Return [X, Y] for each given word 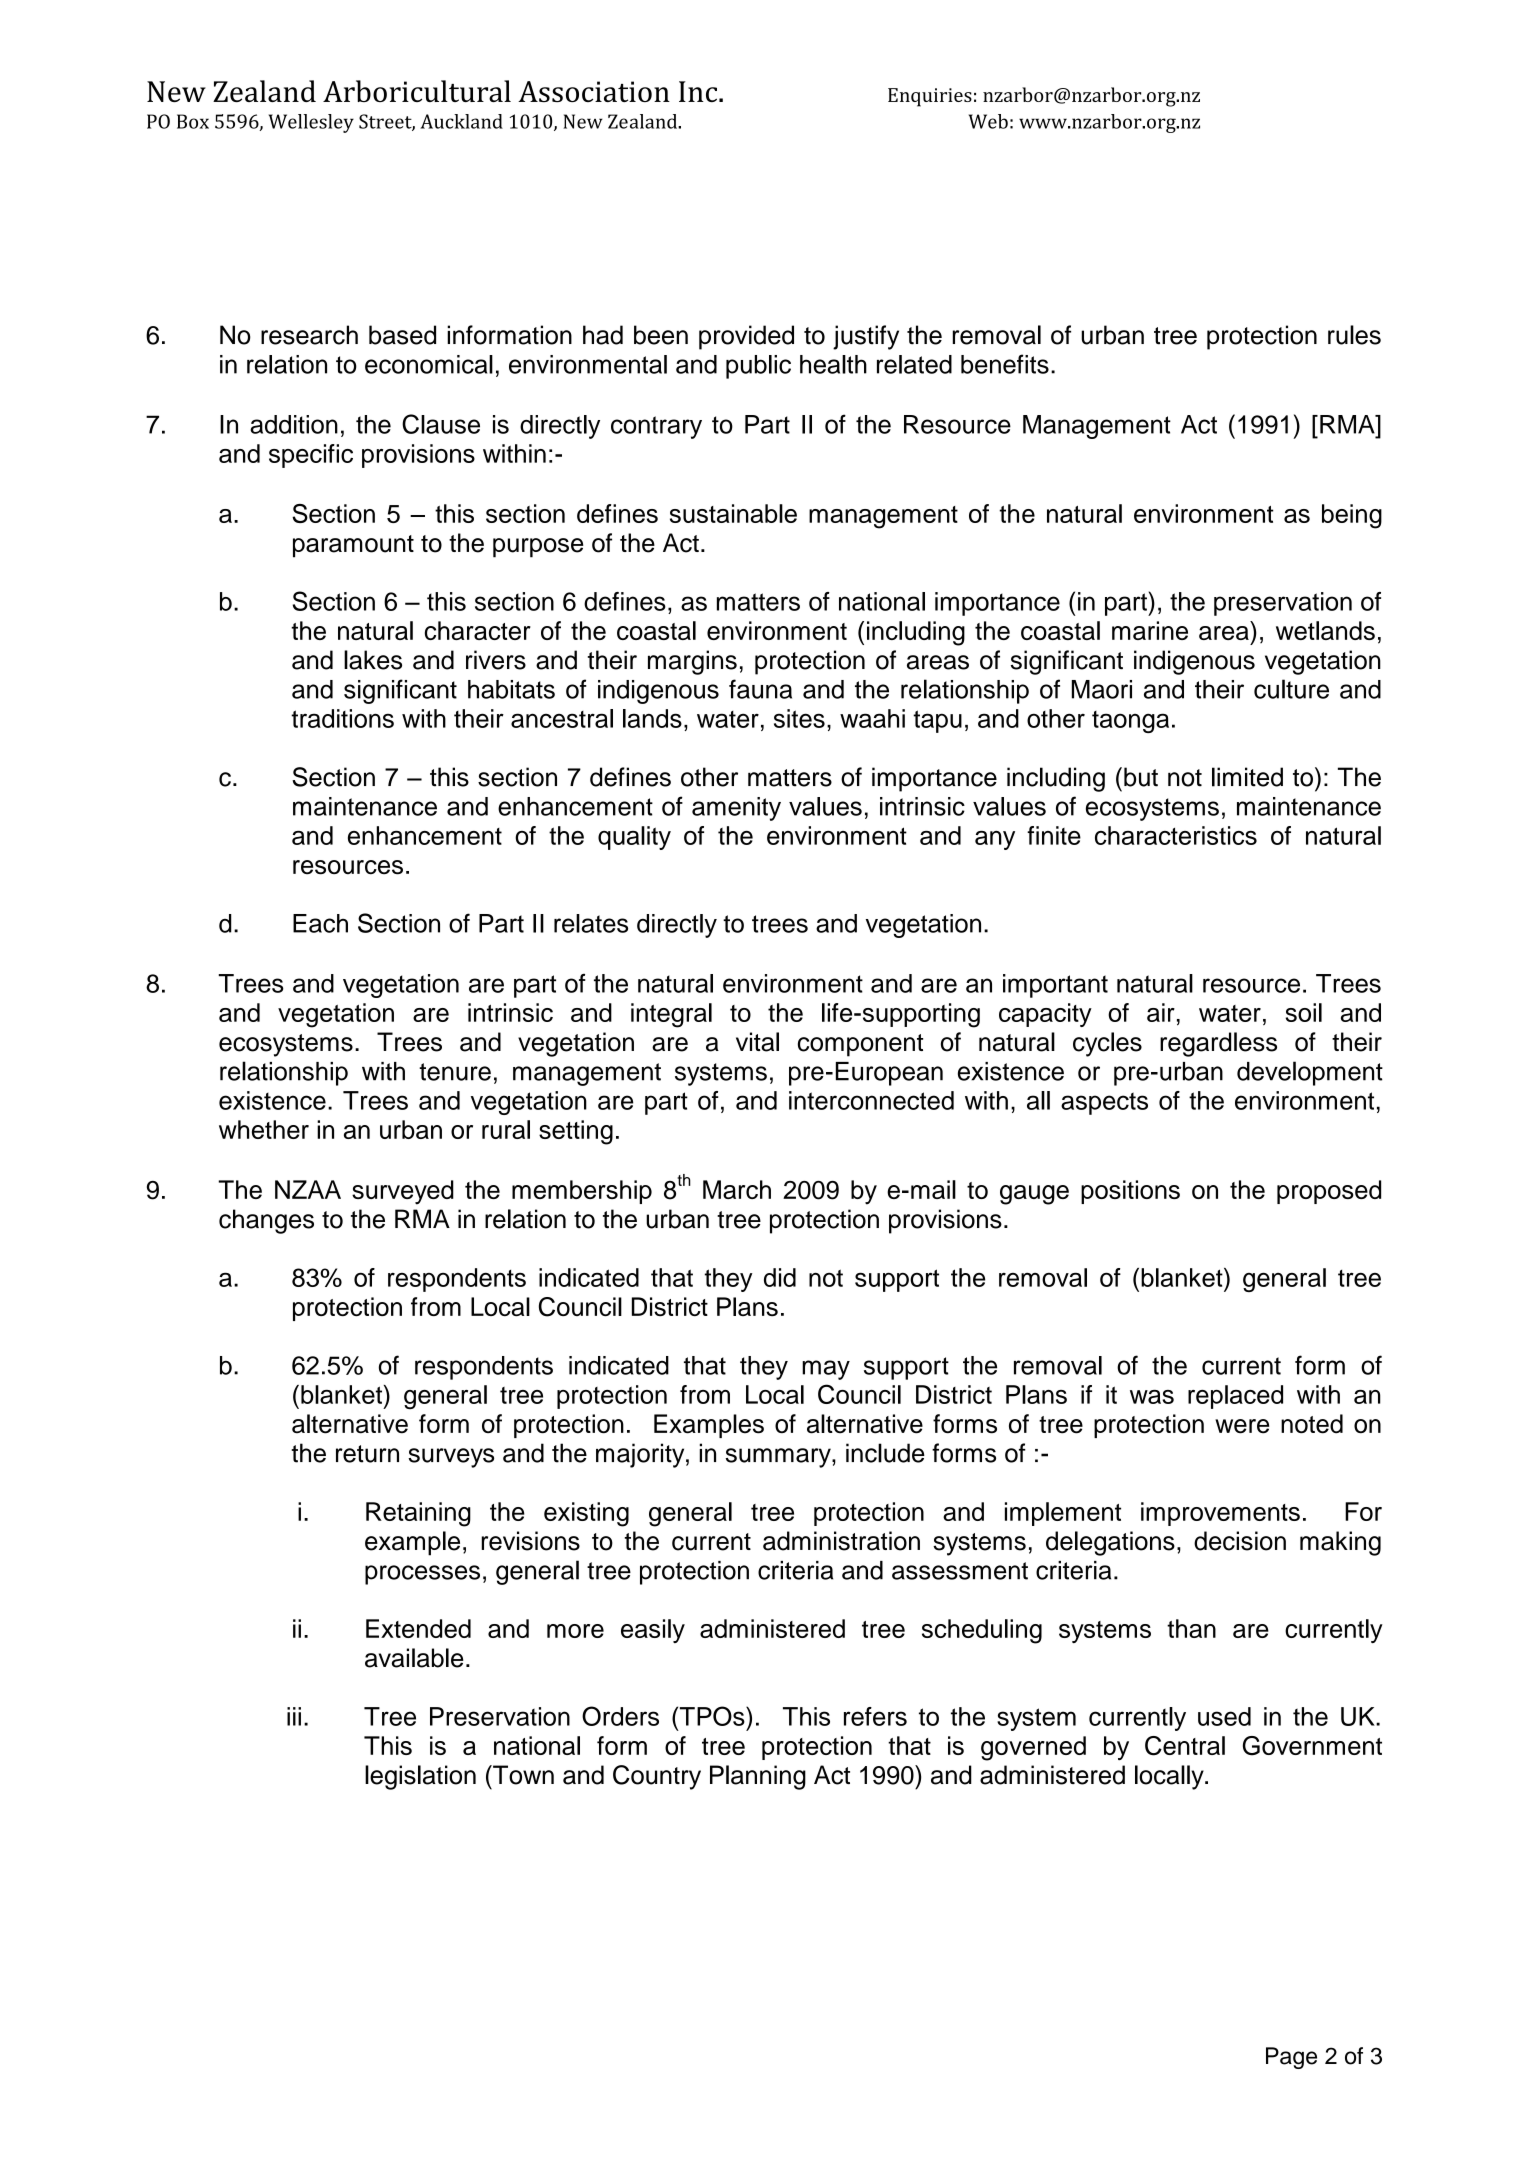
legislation [420, 1777]
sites [799, 718]
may [826, 1370]
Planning [758, 1777]
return [367, 1454]
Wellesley [311, 123]
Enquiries [930, 97]
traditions [342, 718]
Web [988, 121]
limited [1247, 777]
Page [1291, 2058]
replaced [1235, 1397]
